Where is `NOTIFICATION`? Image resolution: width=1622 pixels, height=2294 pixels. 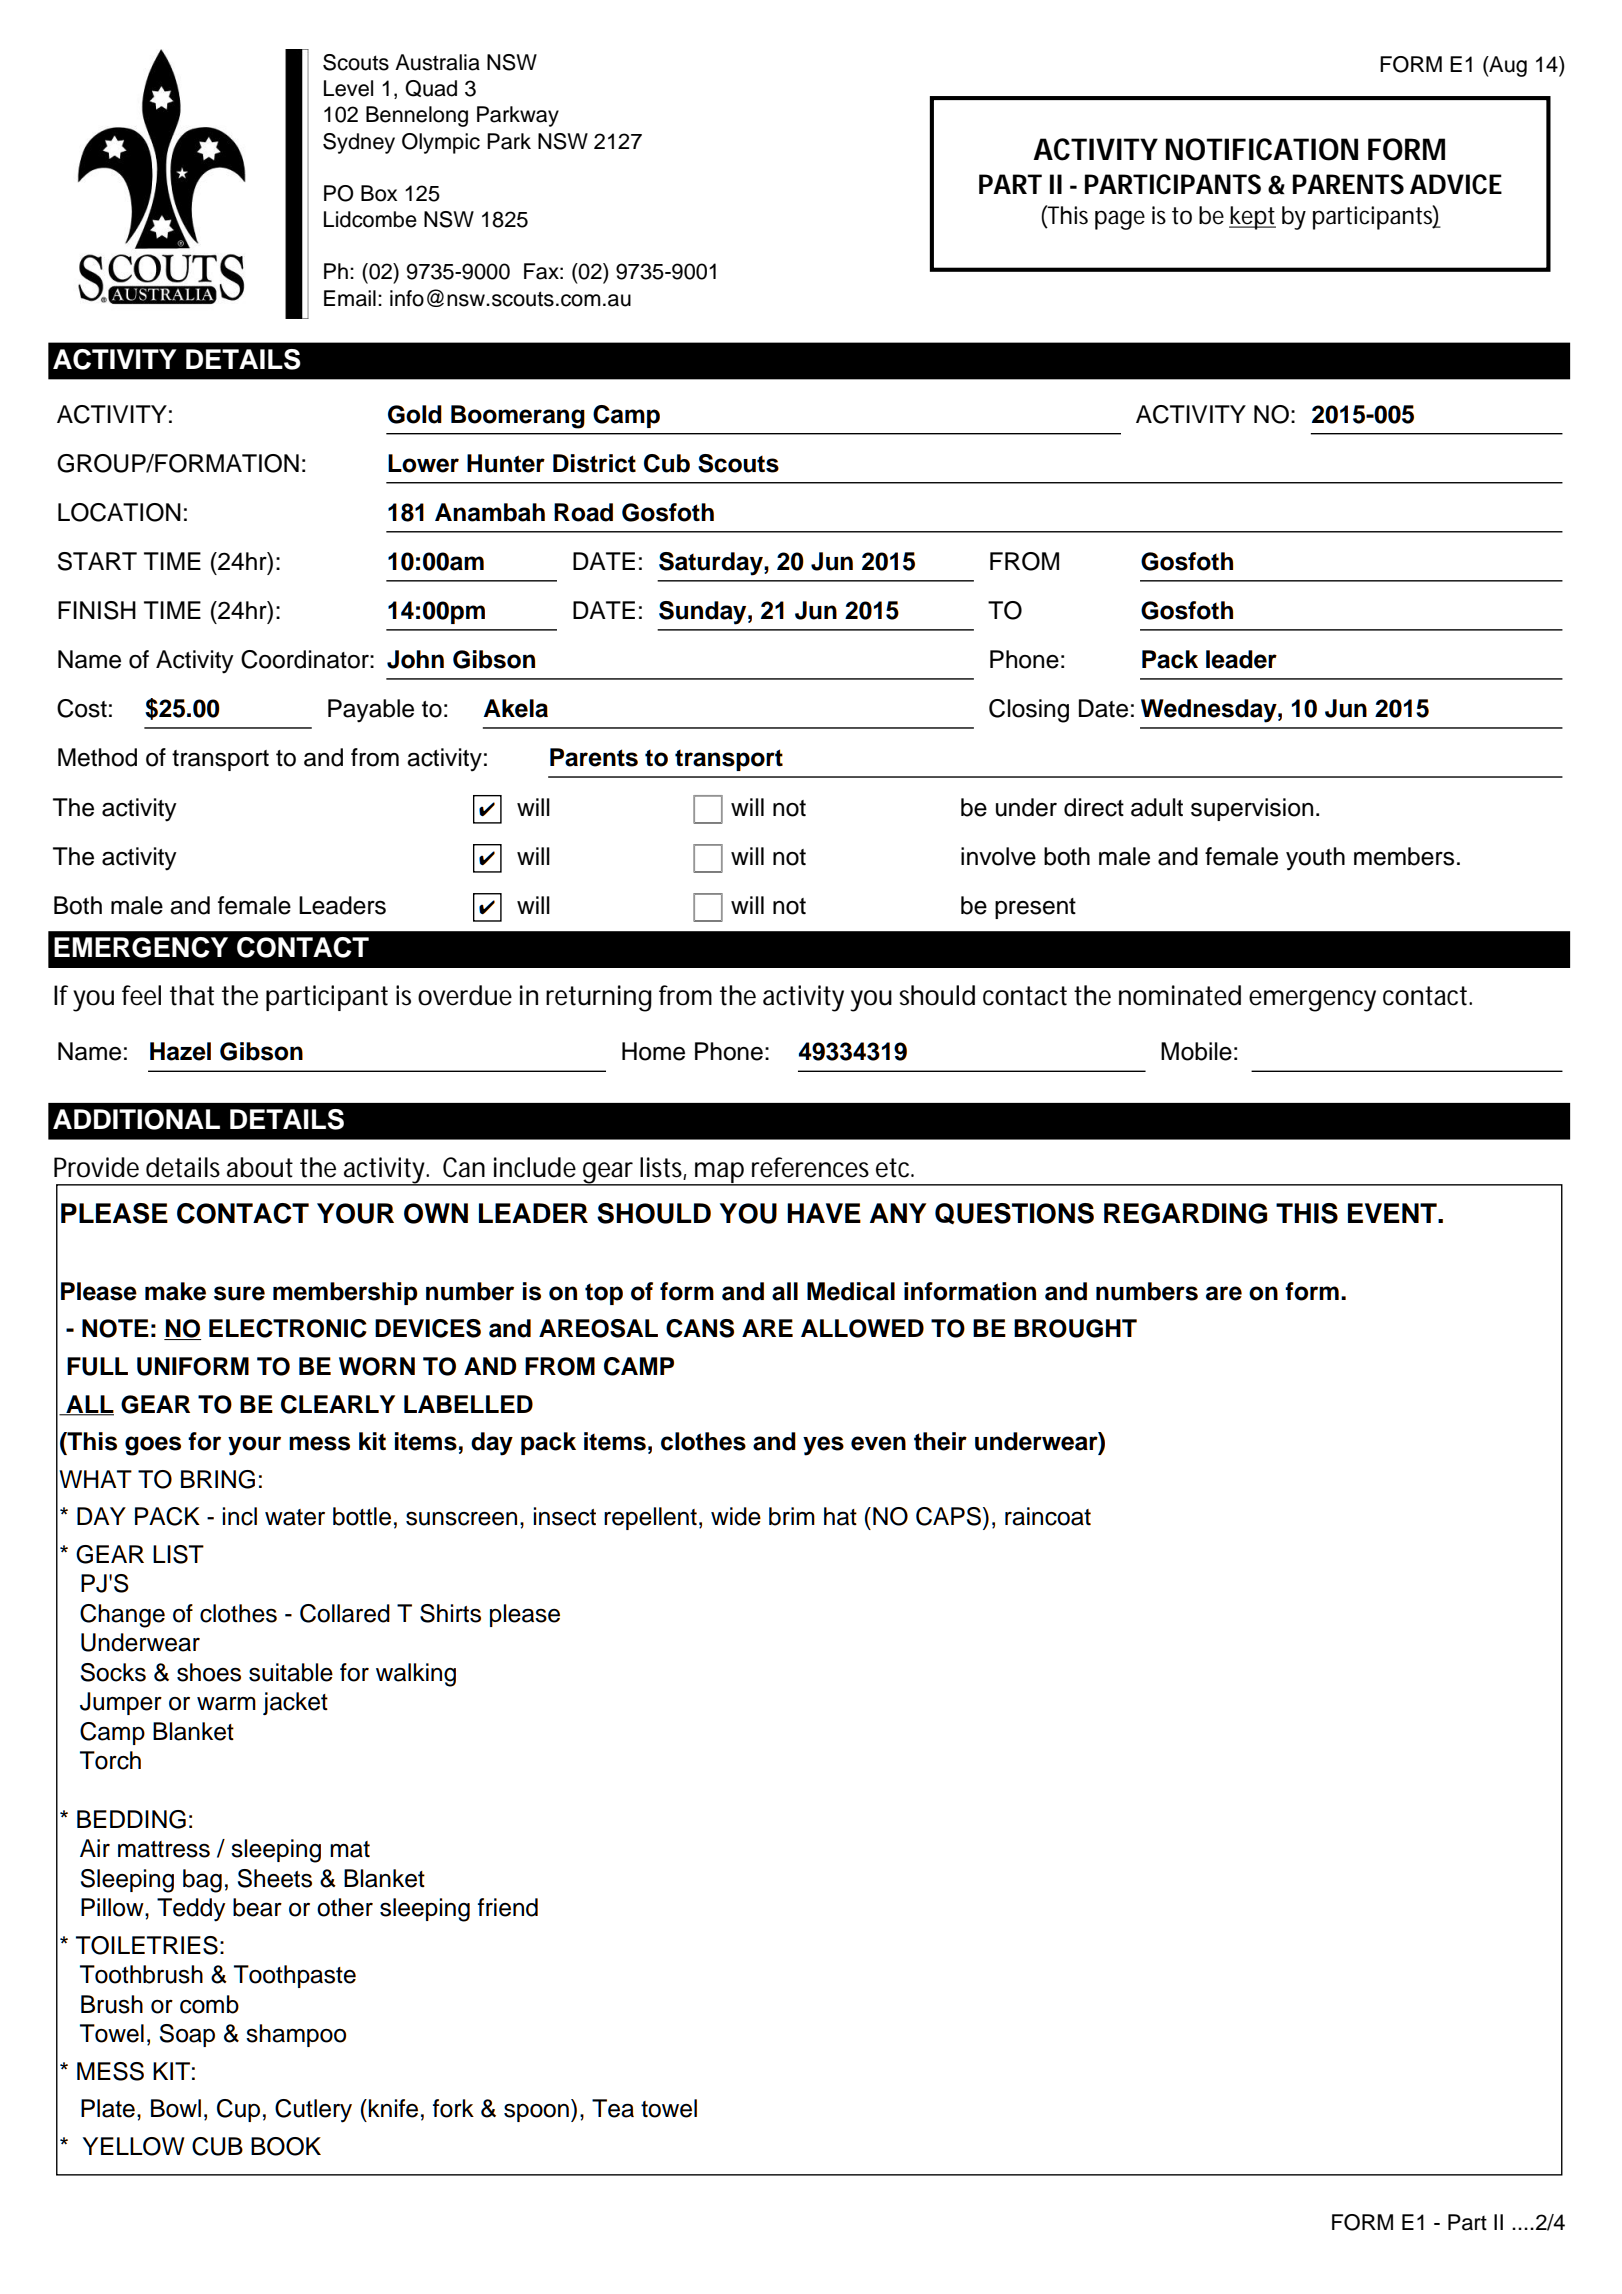 NOTIFICATION is located at coordinates (1262, 149).
